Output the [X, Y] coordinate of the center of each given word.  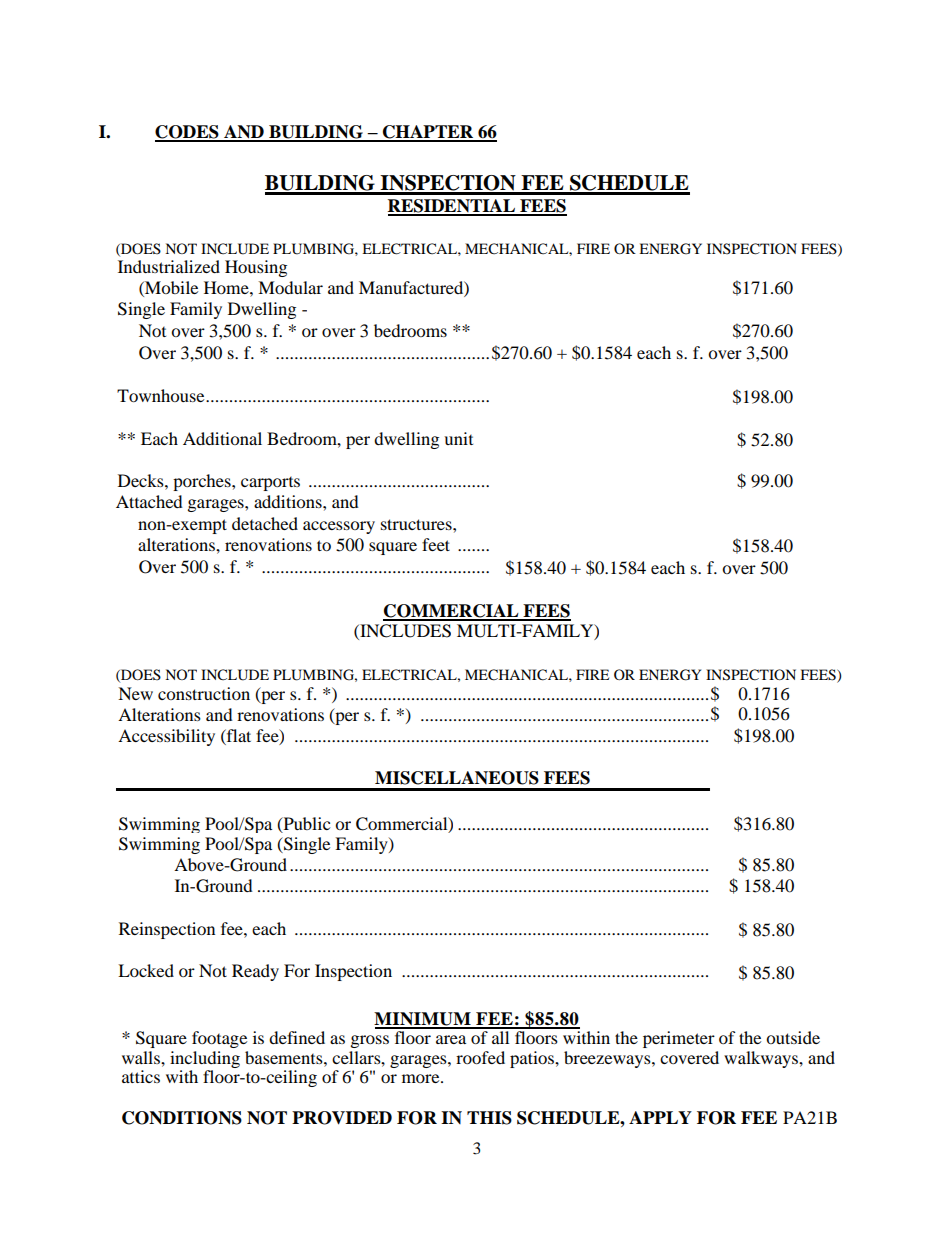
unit [458, 438]
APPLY [660, 1117]
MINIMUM [423, 1020]
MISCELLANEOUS [457, 778]
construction [204, 693]
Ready [255, 972]
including [205, 1059]
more [422, 1078]
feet [436, 544]
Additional [222, 438]
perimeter [679, 1039]
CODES [188, 133]
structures [417, 524]
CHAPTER [428, 133]
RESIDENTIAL [453, 207]
